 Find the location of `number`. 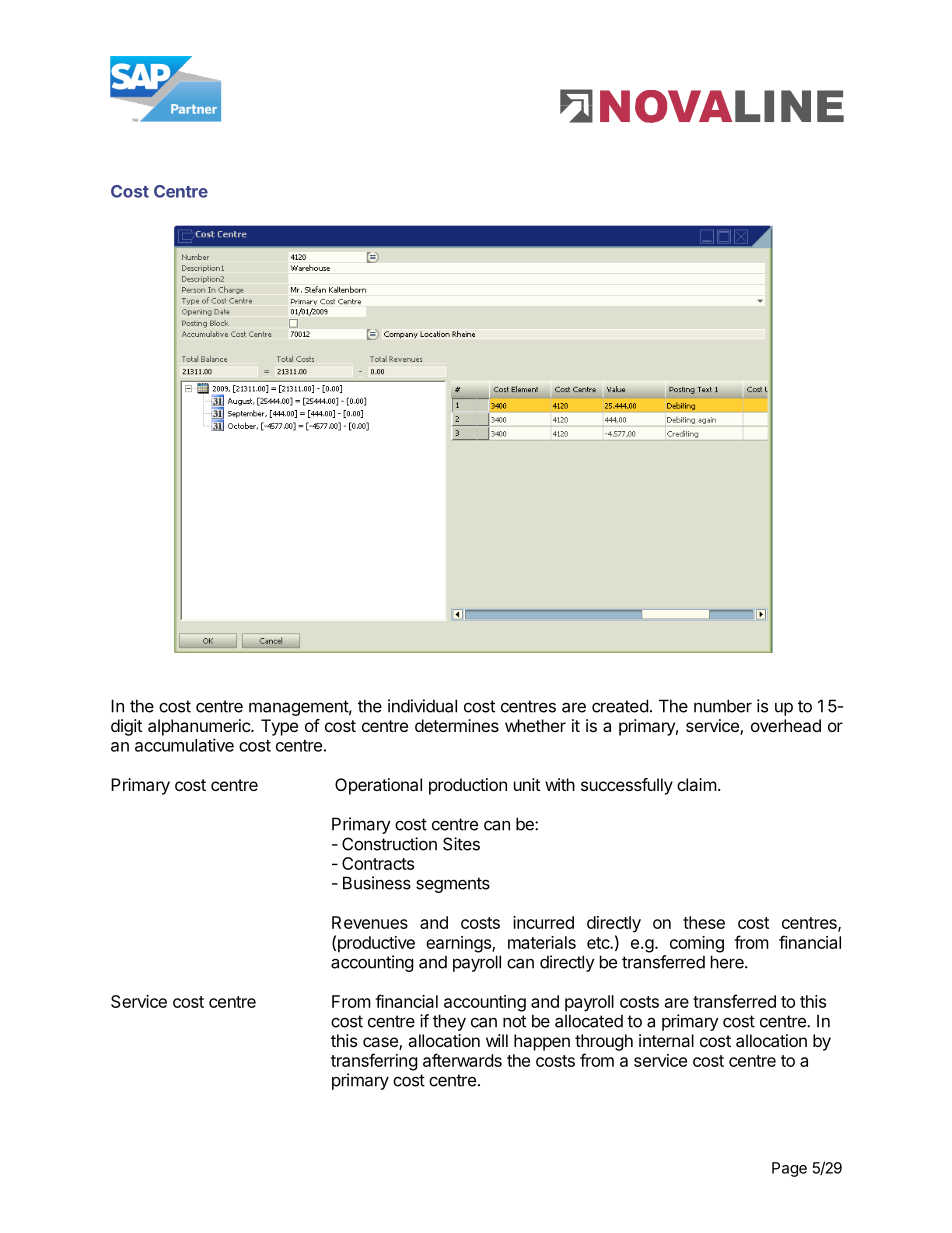

number is located at coordinates (723, 706).
